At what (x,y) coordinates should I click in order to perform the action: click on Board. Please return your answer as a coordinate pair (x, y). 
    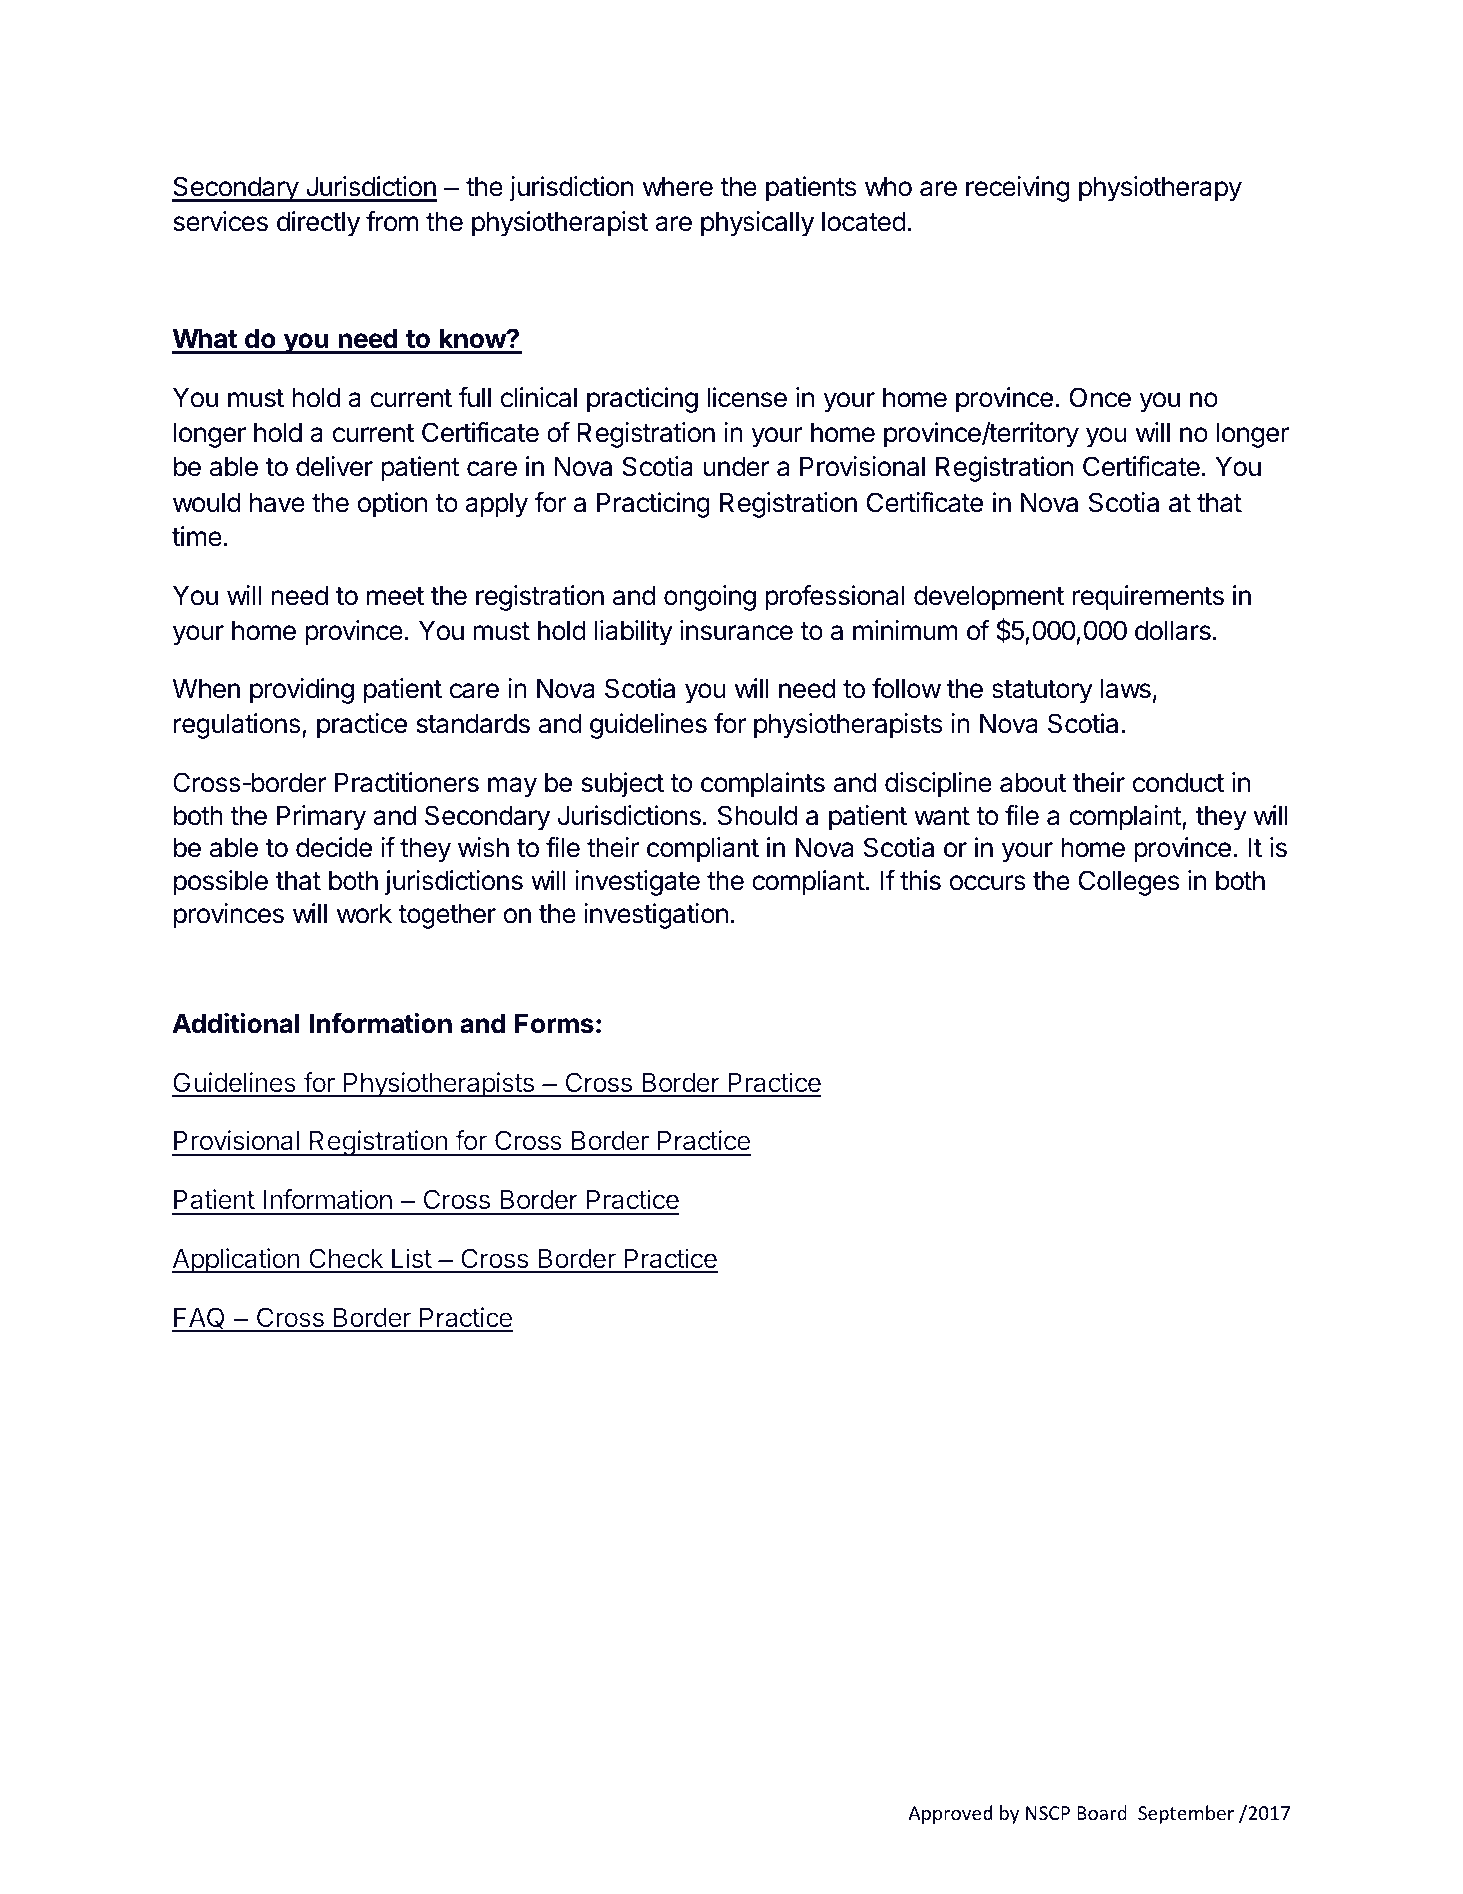
    Looking at the image, I should click on (1102, 1812).
